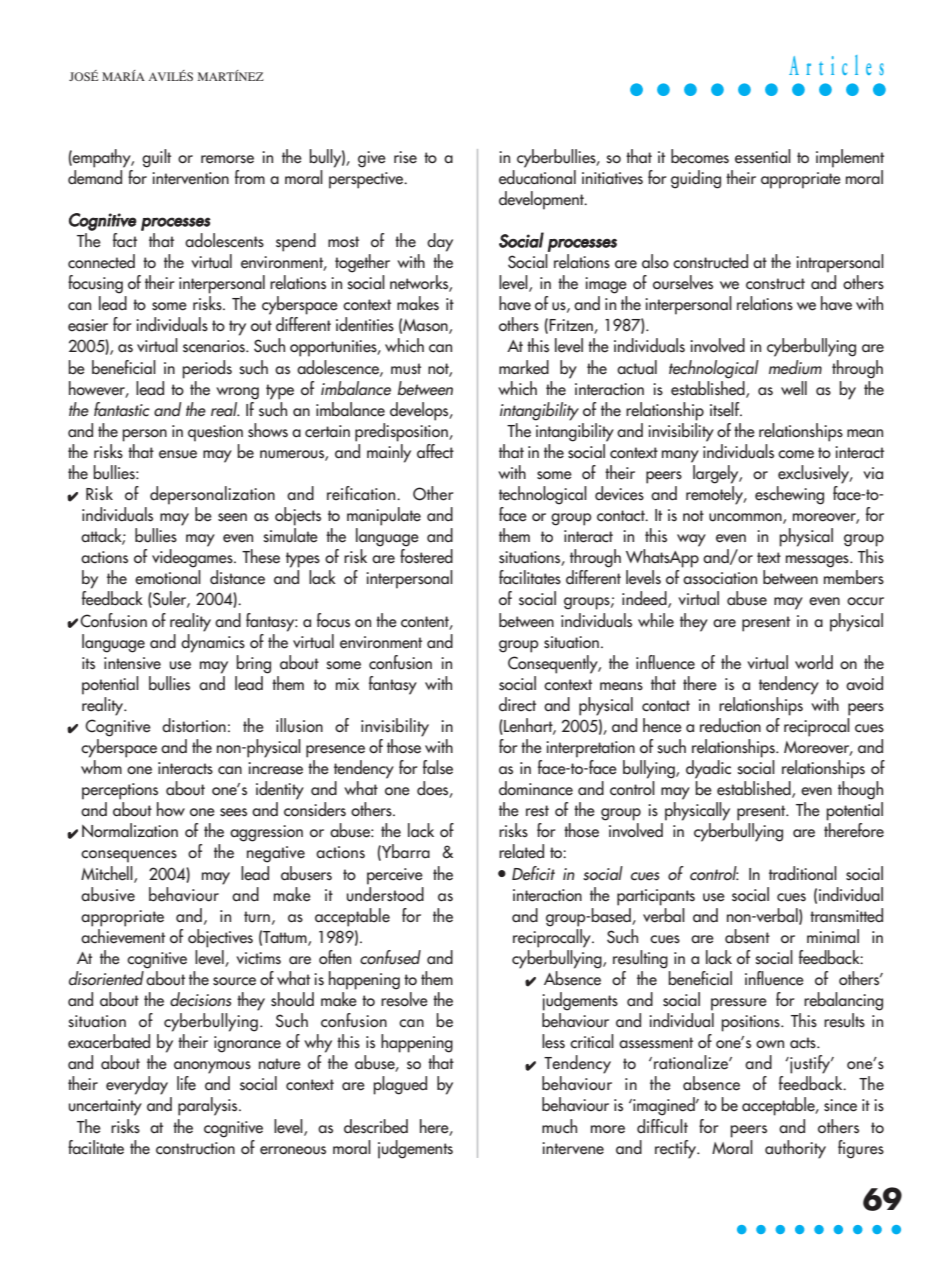 Image resolution: width=952 pixels, height=1270 pixels. I want to click on paralysis, so click(209, 1106).
